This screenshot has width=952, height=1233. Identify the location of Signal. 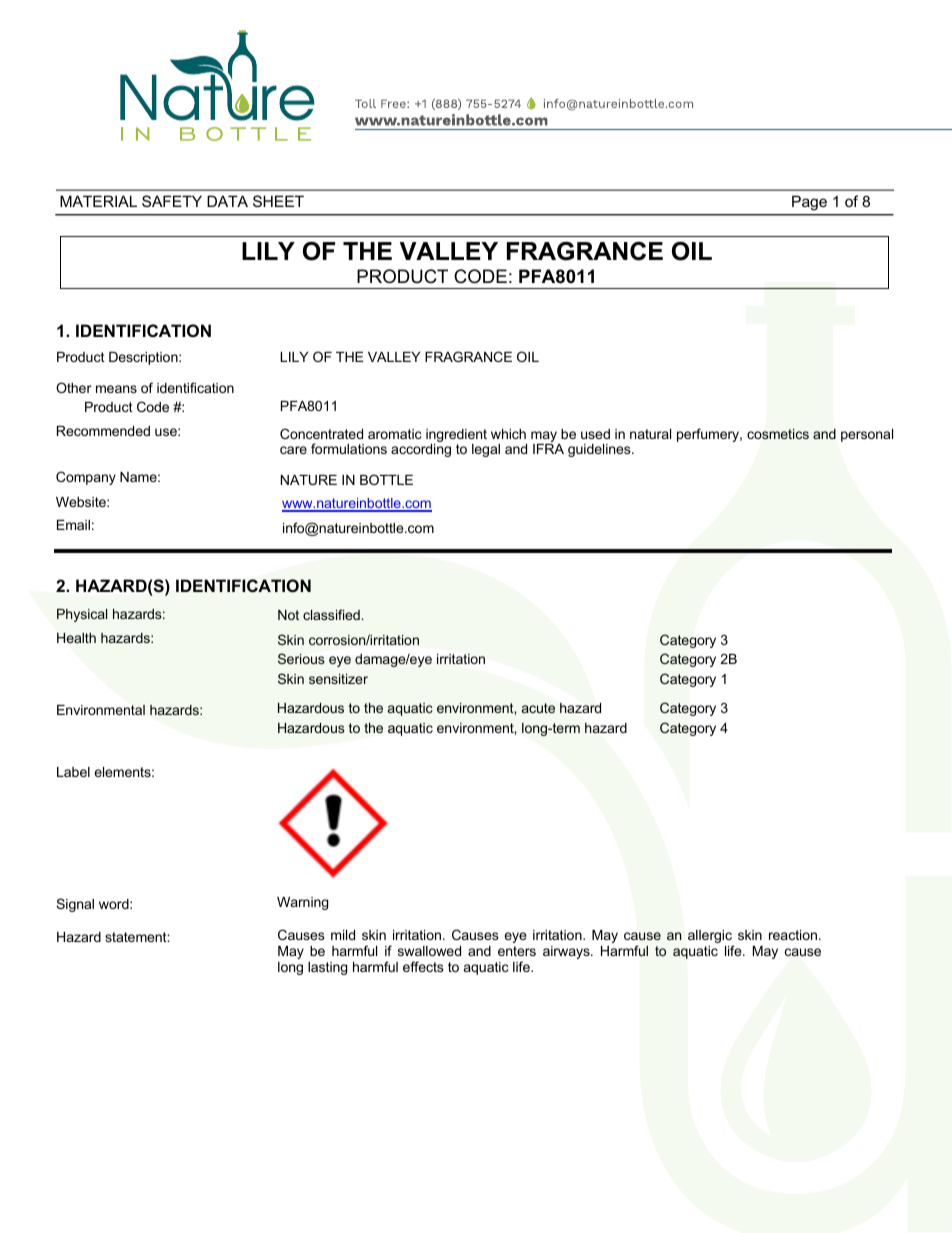
(75, 905).
